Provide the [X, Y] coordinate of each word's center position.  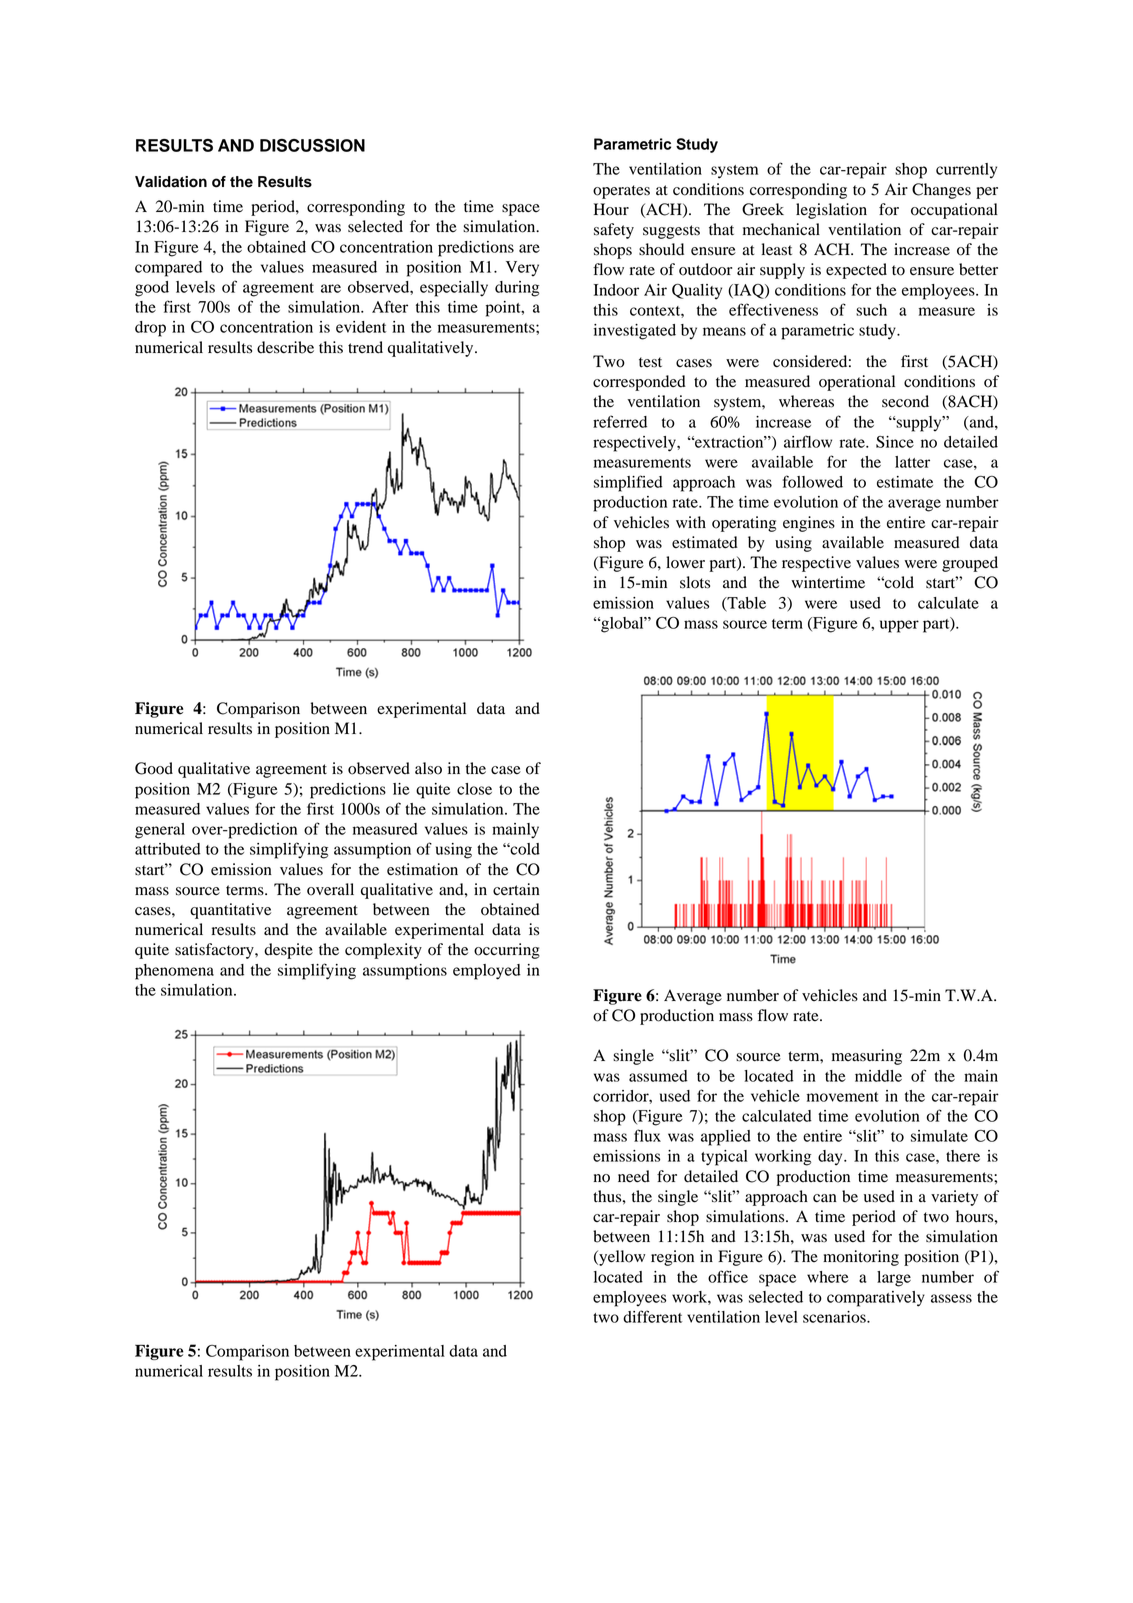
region [672, 1258]
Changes [941, 191]
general [160, 831]
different [652, 1316]
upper [899, 626]
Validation [171, 182]
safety [614, 231]
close [474, 789]
